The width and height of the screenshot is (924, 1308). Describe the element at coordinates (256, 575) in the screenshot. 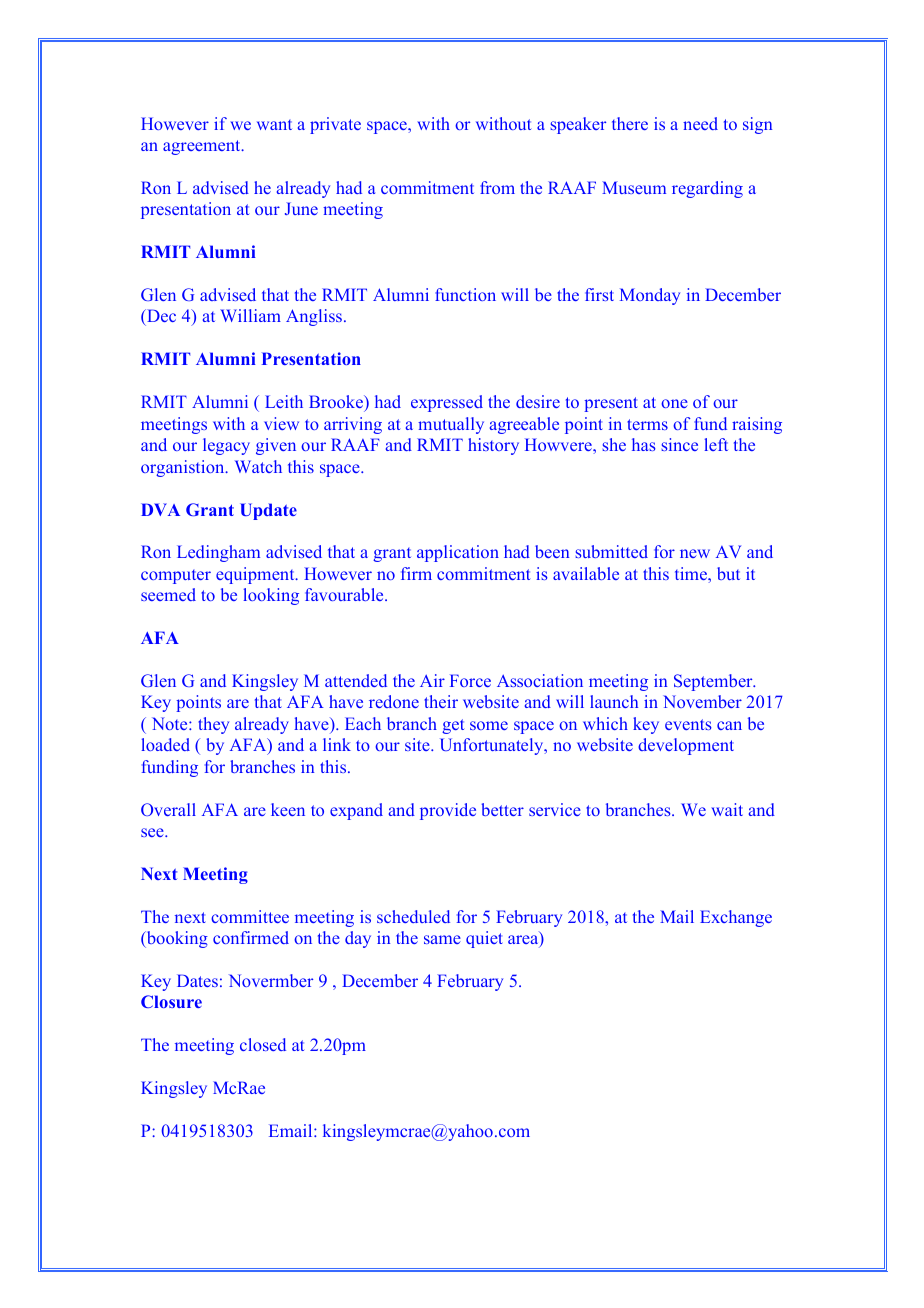

I see `equipment` at that location.
